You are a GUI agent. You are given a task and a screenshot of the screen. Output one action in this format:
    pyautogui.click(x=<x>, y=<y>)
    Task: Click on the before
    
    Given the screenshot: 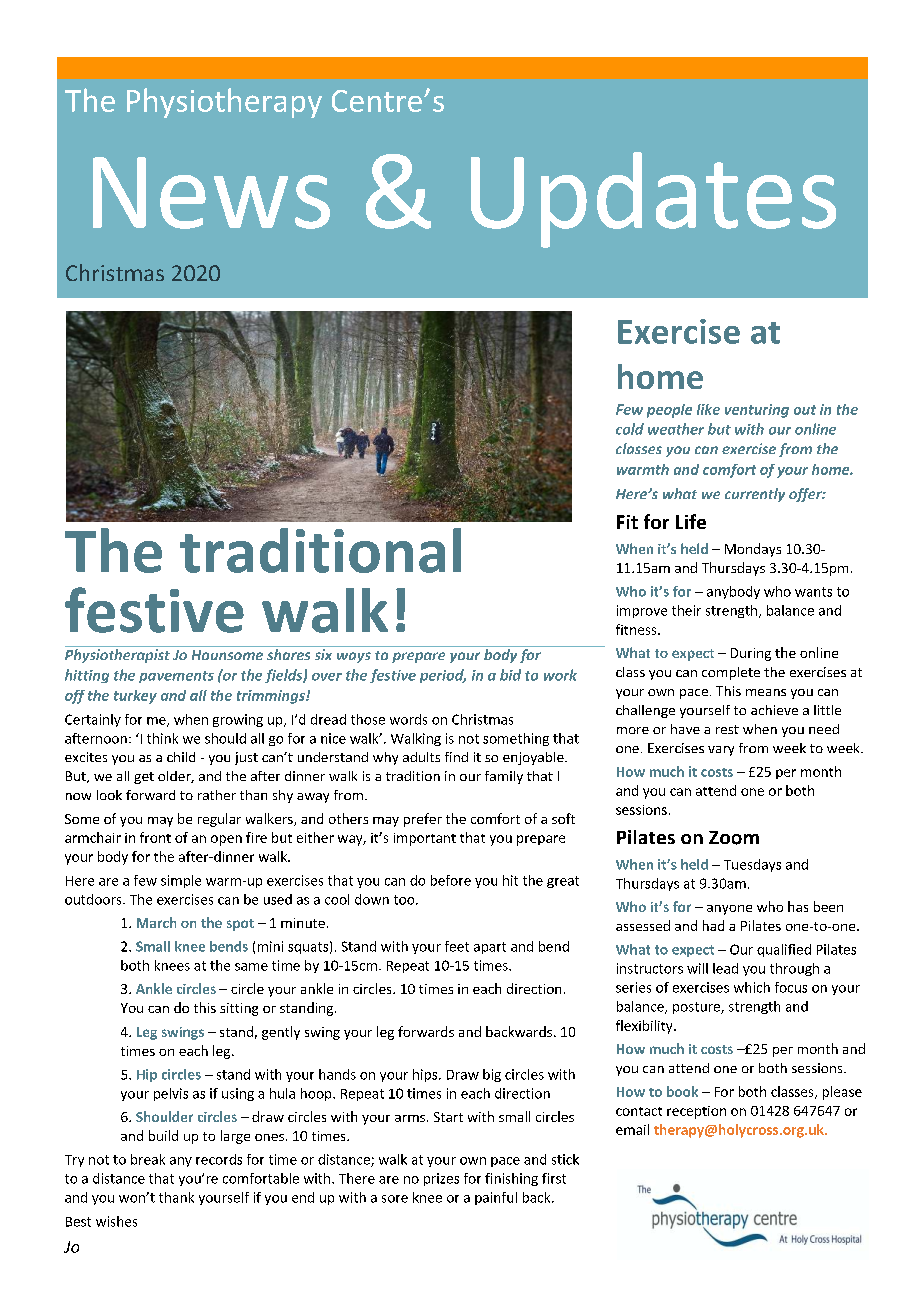 What is the action you would take?
    pyautogui.click(x=451, y=880)
